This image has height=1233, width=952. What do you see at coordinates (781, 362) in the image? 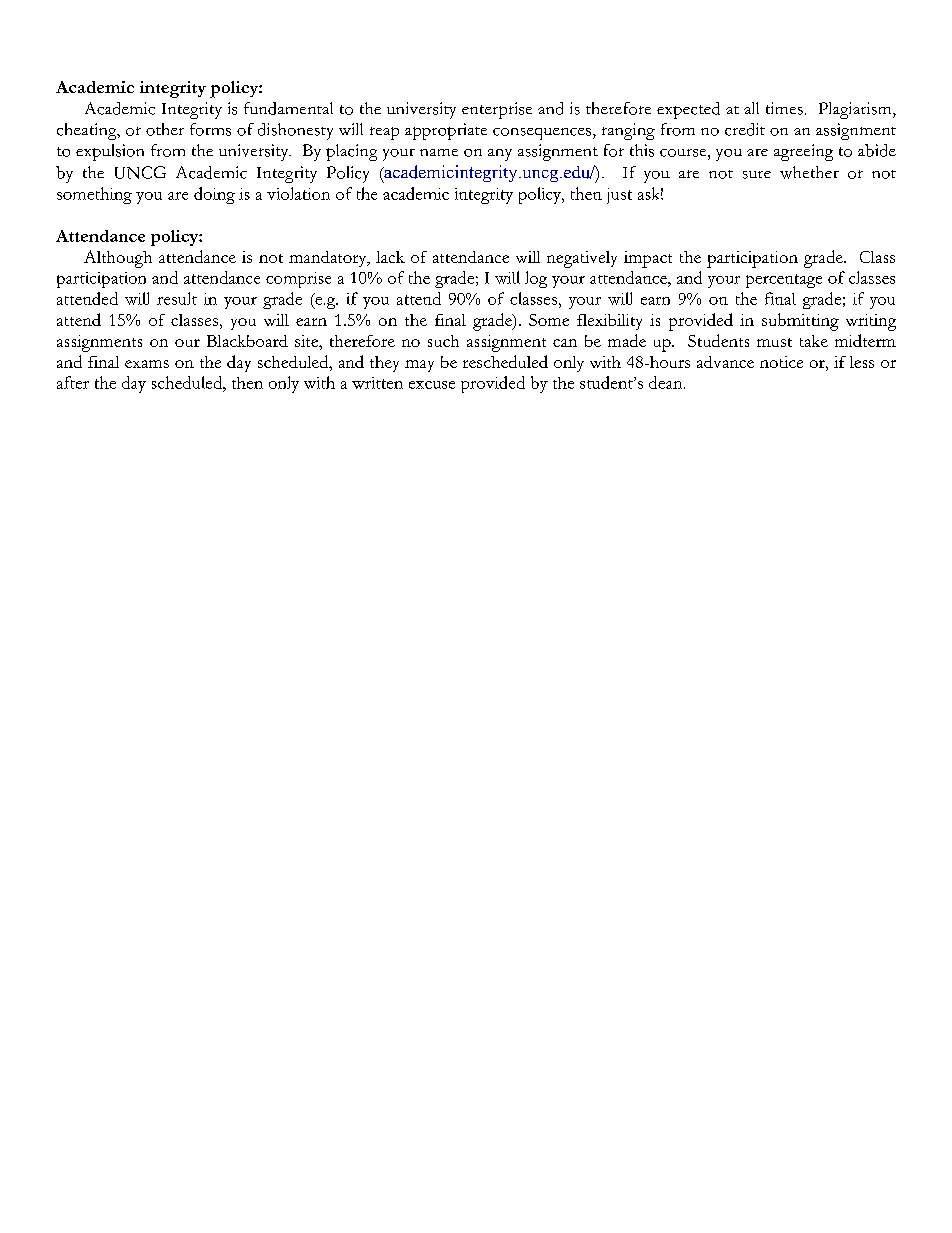
I see `notice` at bounding box center [781, 362].
